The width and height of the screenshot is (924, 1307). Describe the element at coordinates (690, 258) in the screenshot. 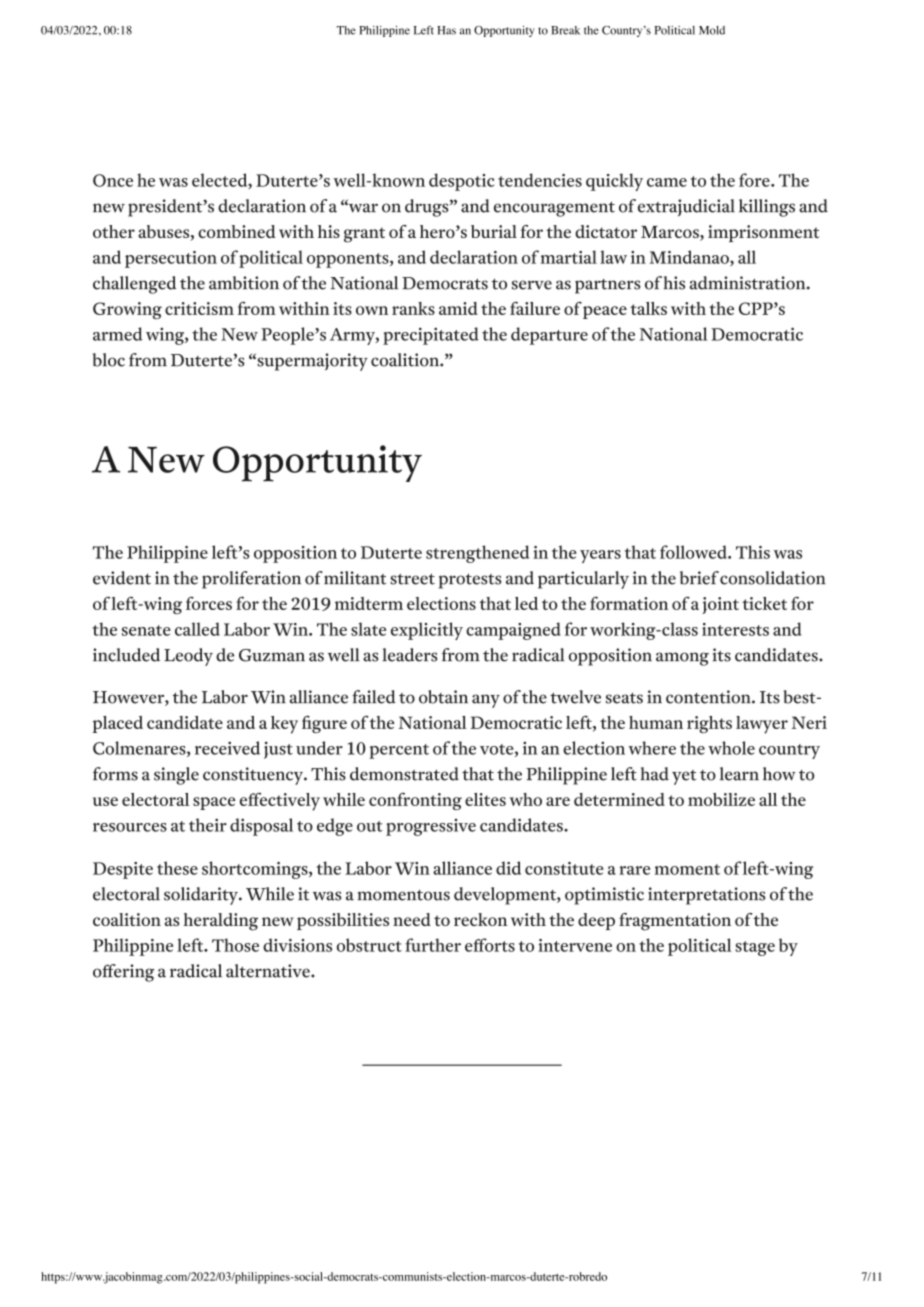

I see `Mindanao` at that location.
